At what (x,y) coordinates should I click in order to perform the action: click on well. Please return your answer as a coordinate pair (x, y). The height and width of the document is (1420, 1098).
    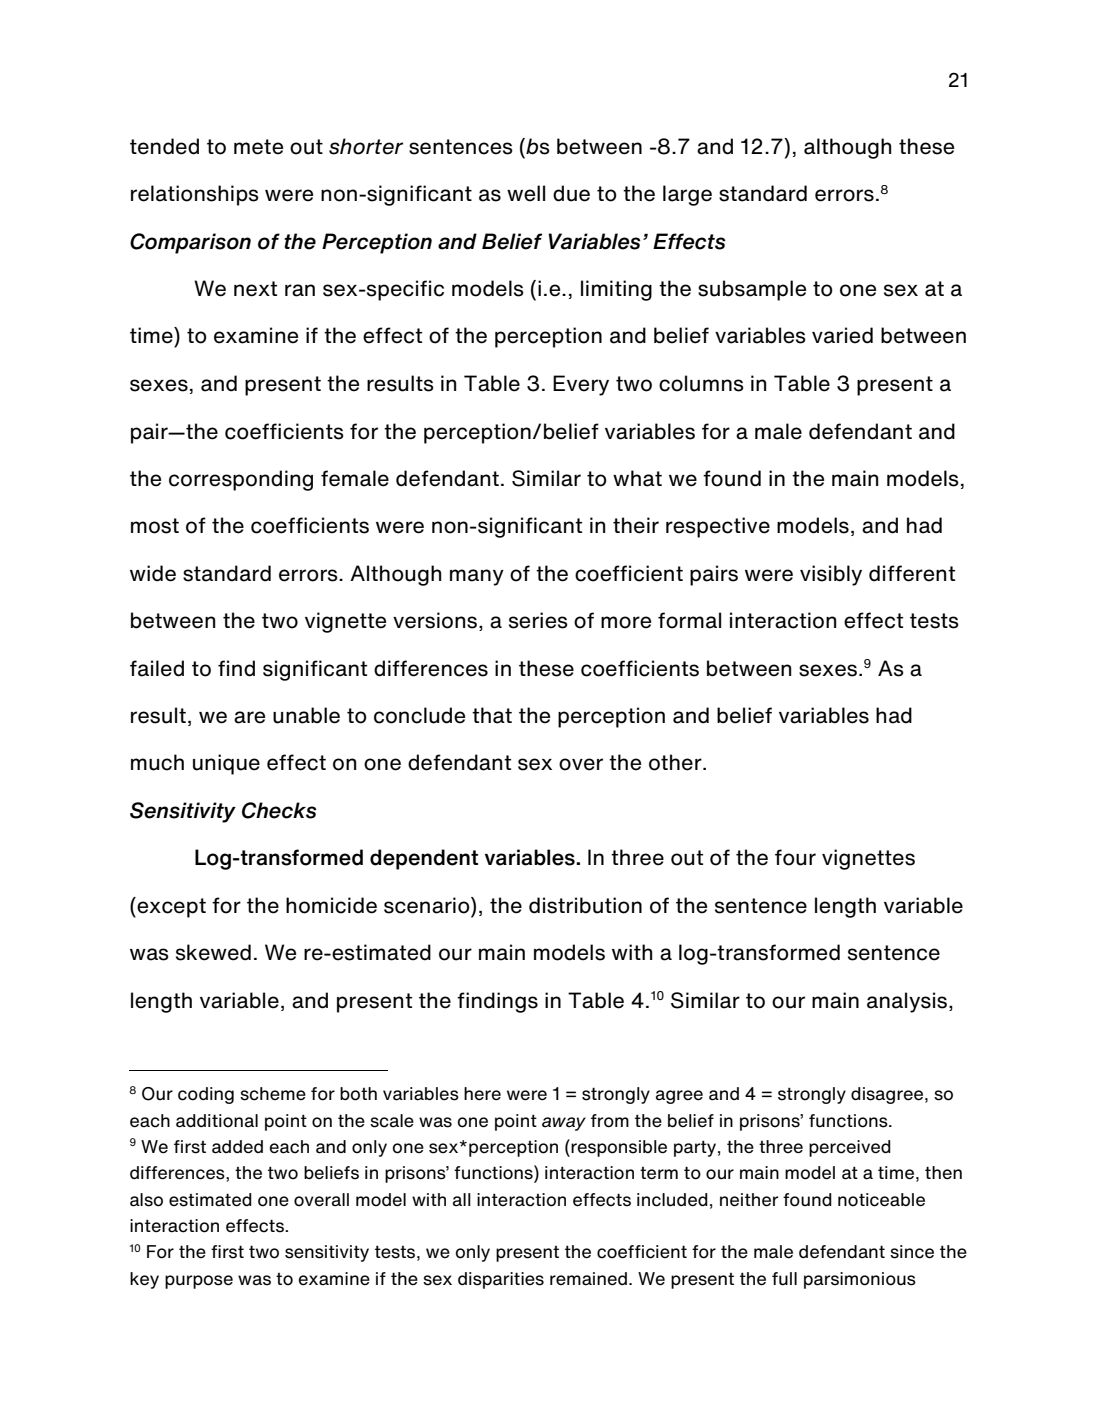
    Looking at the image, I should click on (526, 193).
